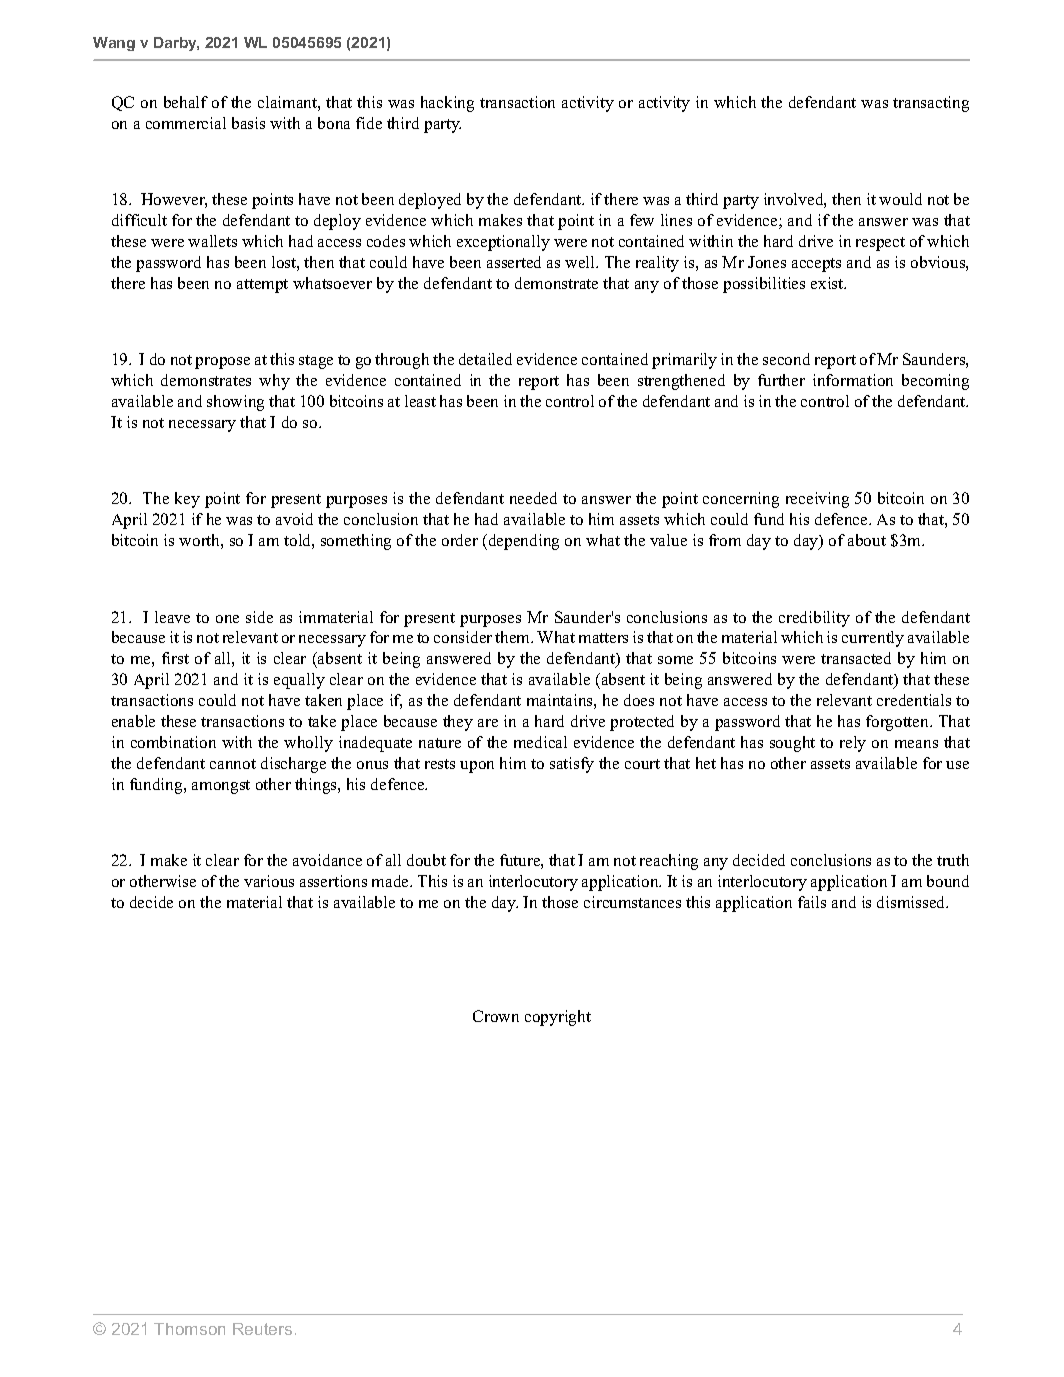  Describe the element at coordinates (533, 498) in the screenshot. I see `needed` at that location.
